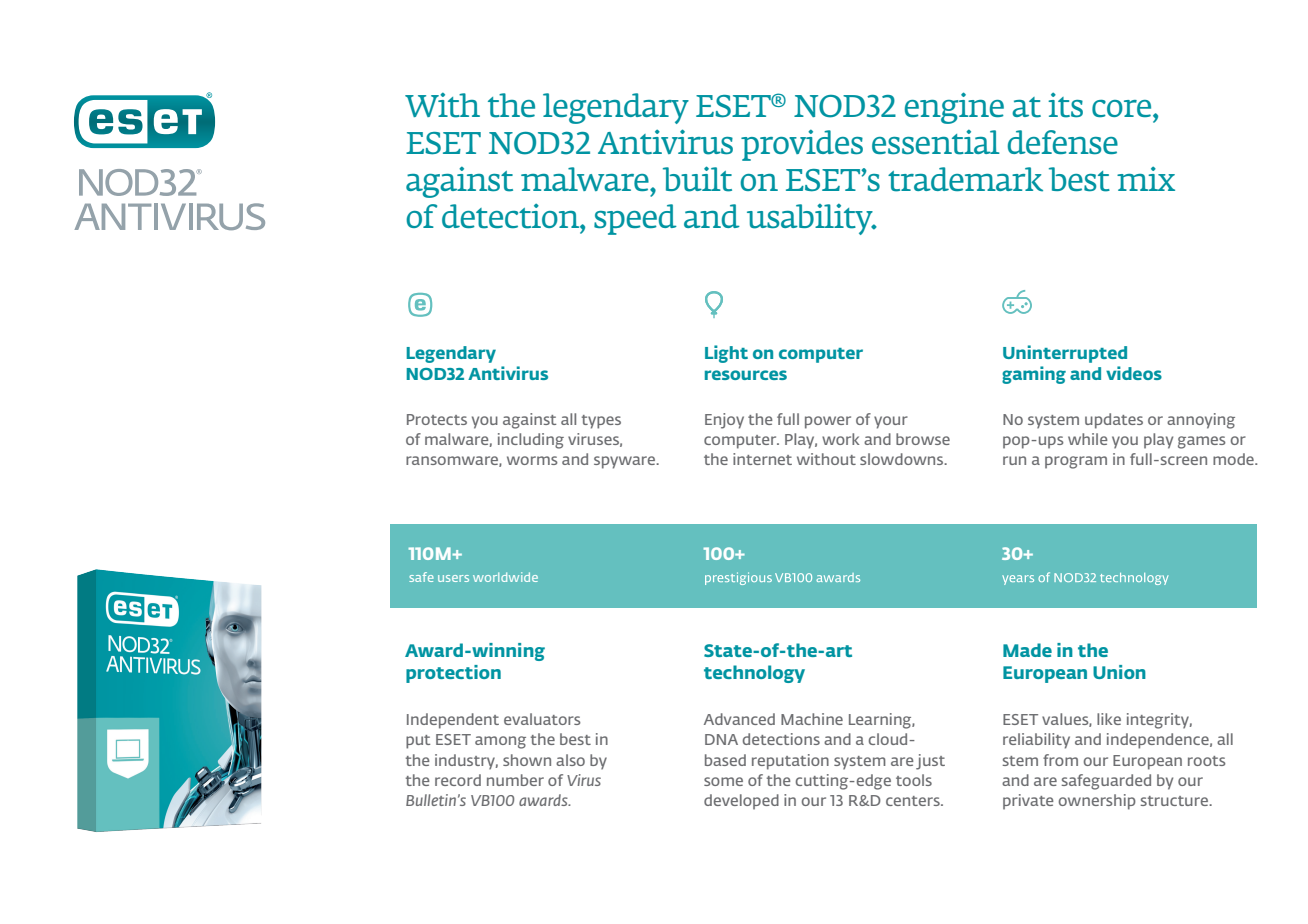 The height and width of the document is (924, 1308). What do you see at coordinates (802, 145) in the document?
I see `provides` at bounding box center [802, 145].
